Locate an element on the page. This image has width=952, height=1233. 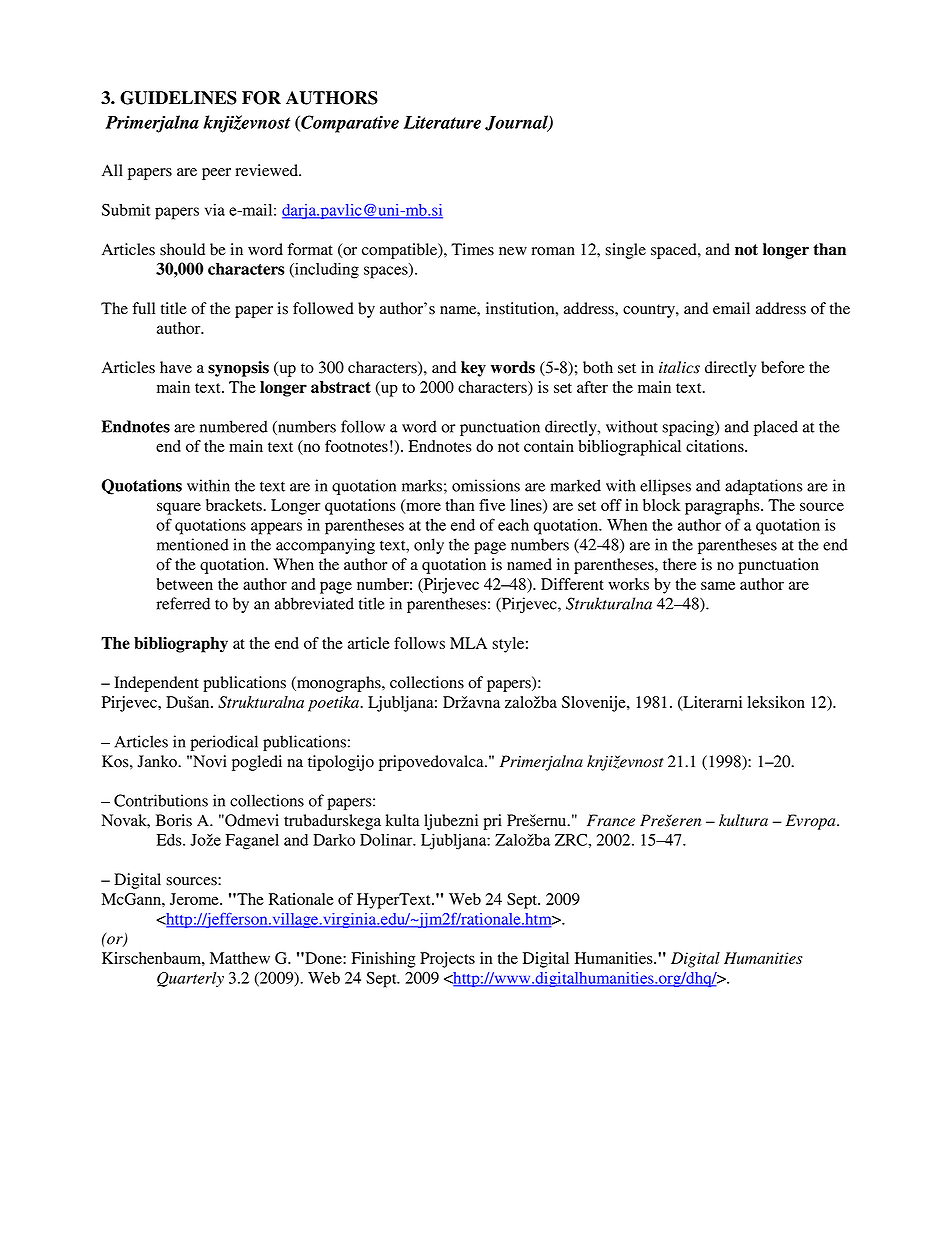
only is located at coordinates (429, 546).
